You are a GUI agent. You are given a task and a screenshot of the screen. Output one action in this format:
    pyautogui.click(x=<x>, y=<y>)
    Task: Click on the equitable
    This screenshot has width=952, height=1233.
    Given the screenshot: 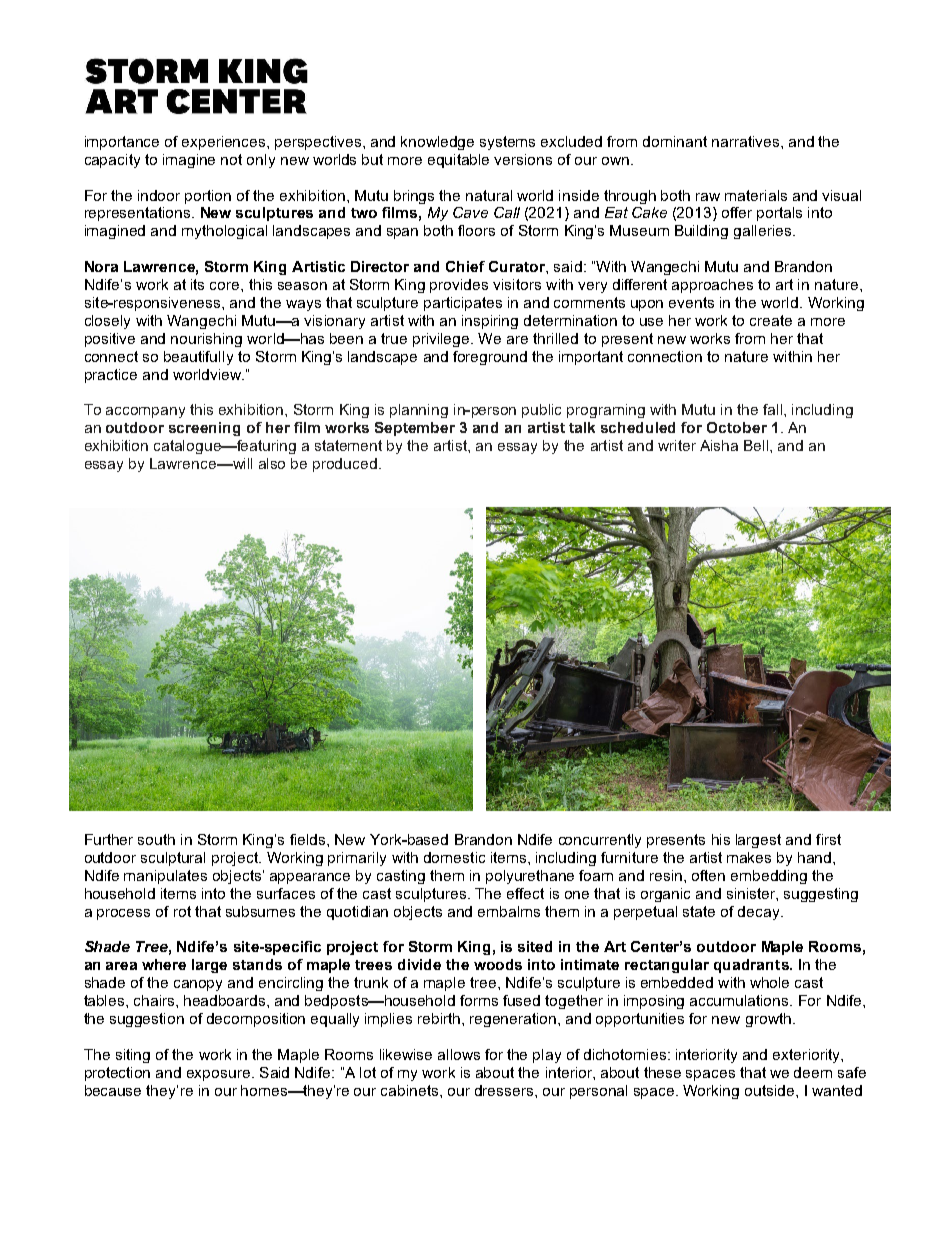 What is the action you would take?
    pyautogui.click(x=458, y=161)
